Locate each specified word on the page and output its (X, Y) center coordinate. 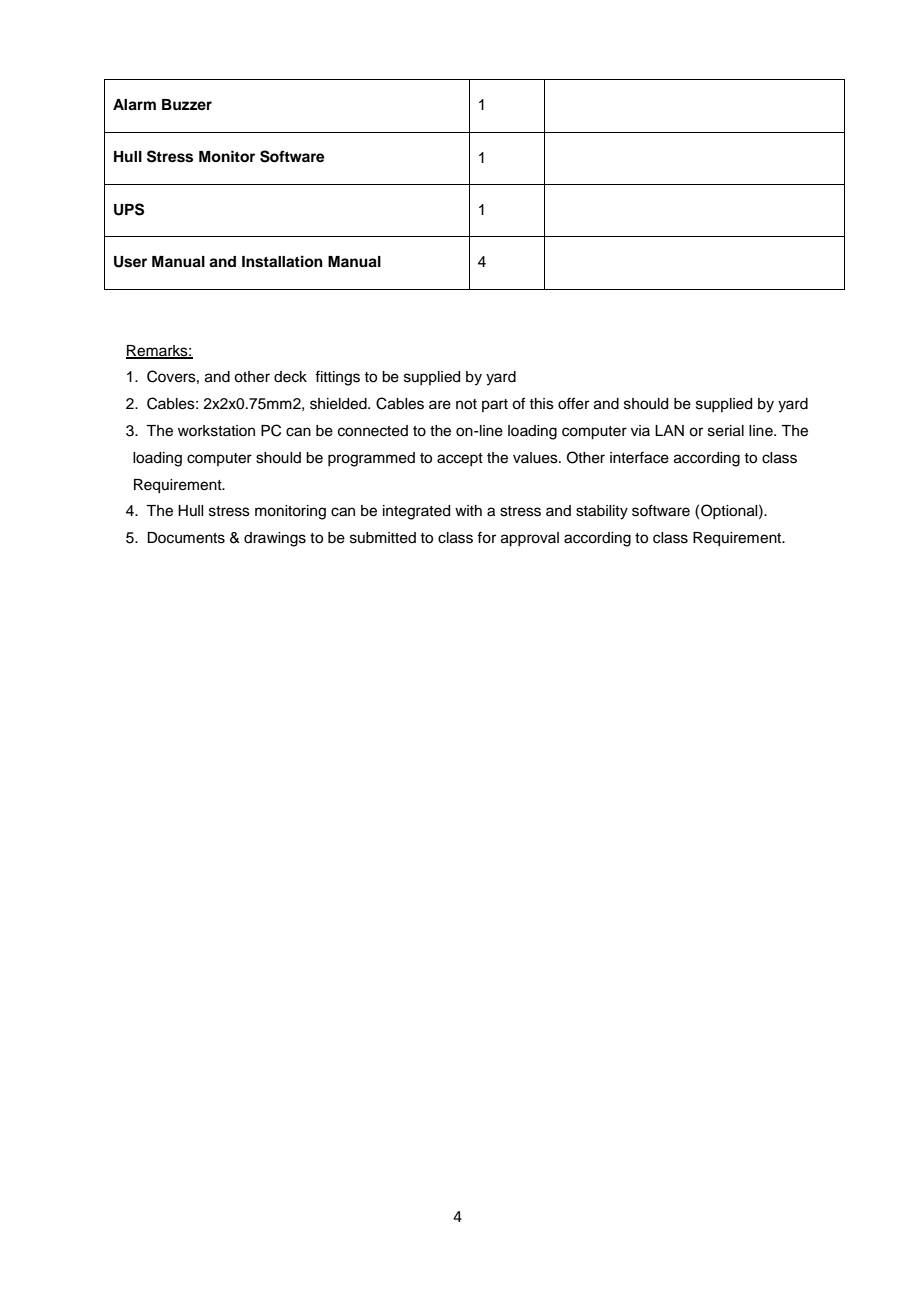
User (130, 262)
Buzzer (187, 104)
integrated (416, 512)
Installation (282, 261)
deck (290, 377)
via (640, 430)
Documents (186, 538)
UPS (129, 209)
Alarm (134, 105)
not (466, 404)
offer (573, 403)
